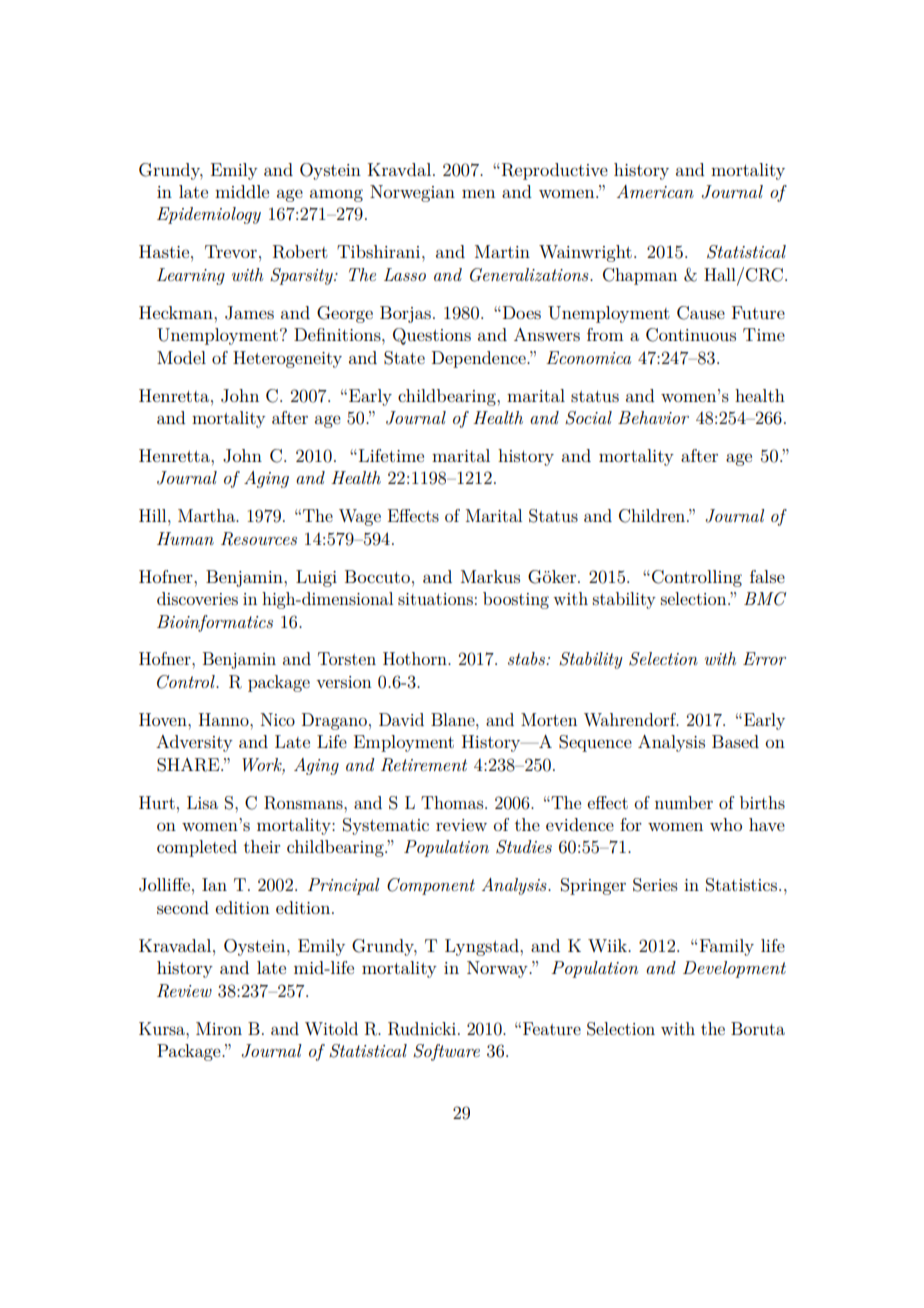 The image size is (924, 1308). Describe the element at coordinates (412, 193) in the document. I see `Norwegian` at that location.
